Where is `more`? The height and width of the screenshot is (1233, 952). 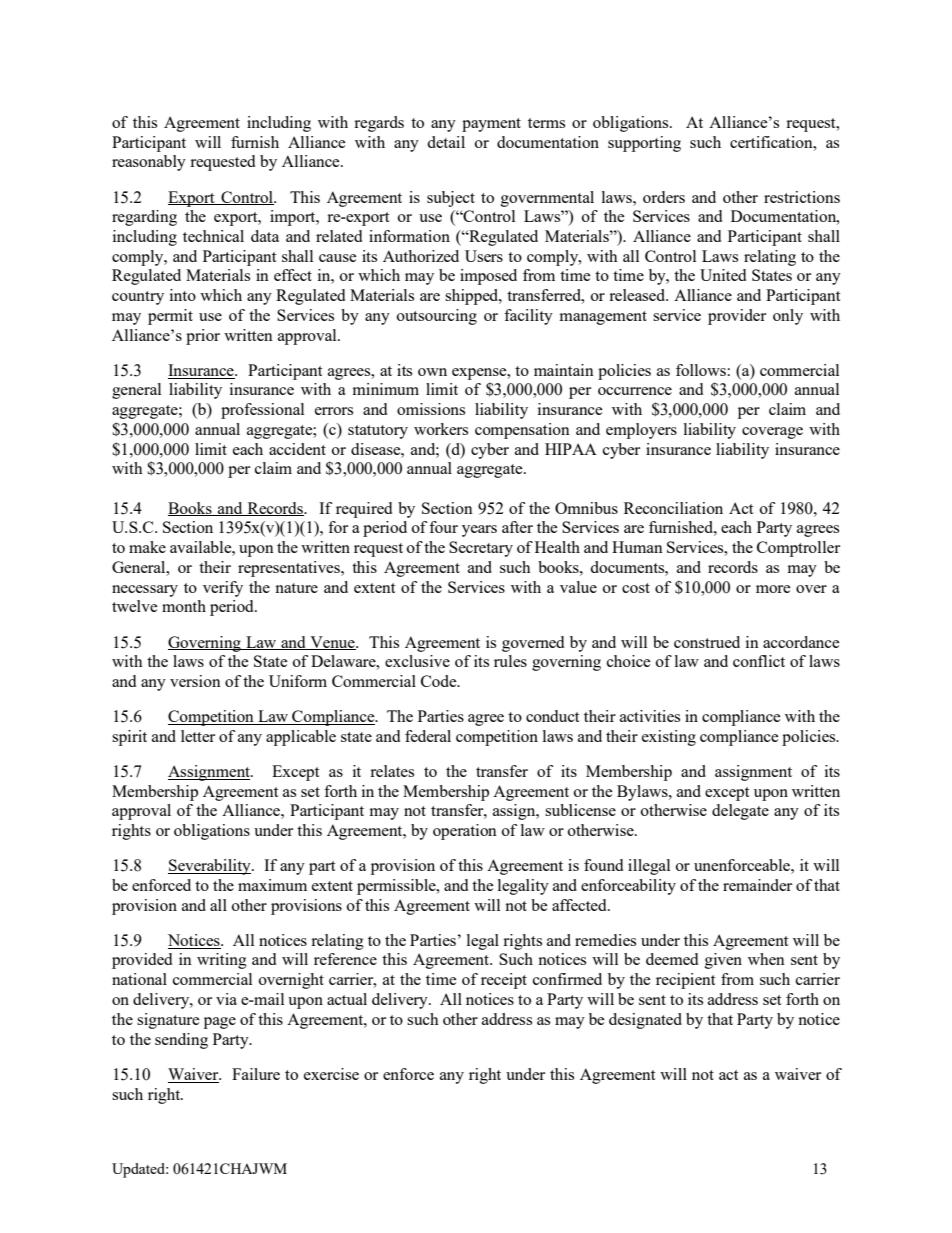
more is located at coordinates (773, 589).
